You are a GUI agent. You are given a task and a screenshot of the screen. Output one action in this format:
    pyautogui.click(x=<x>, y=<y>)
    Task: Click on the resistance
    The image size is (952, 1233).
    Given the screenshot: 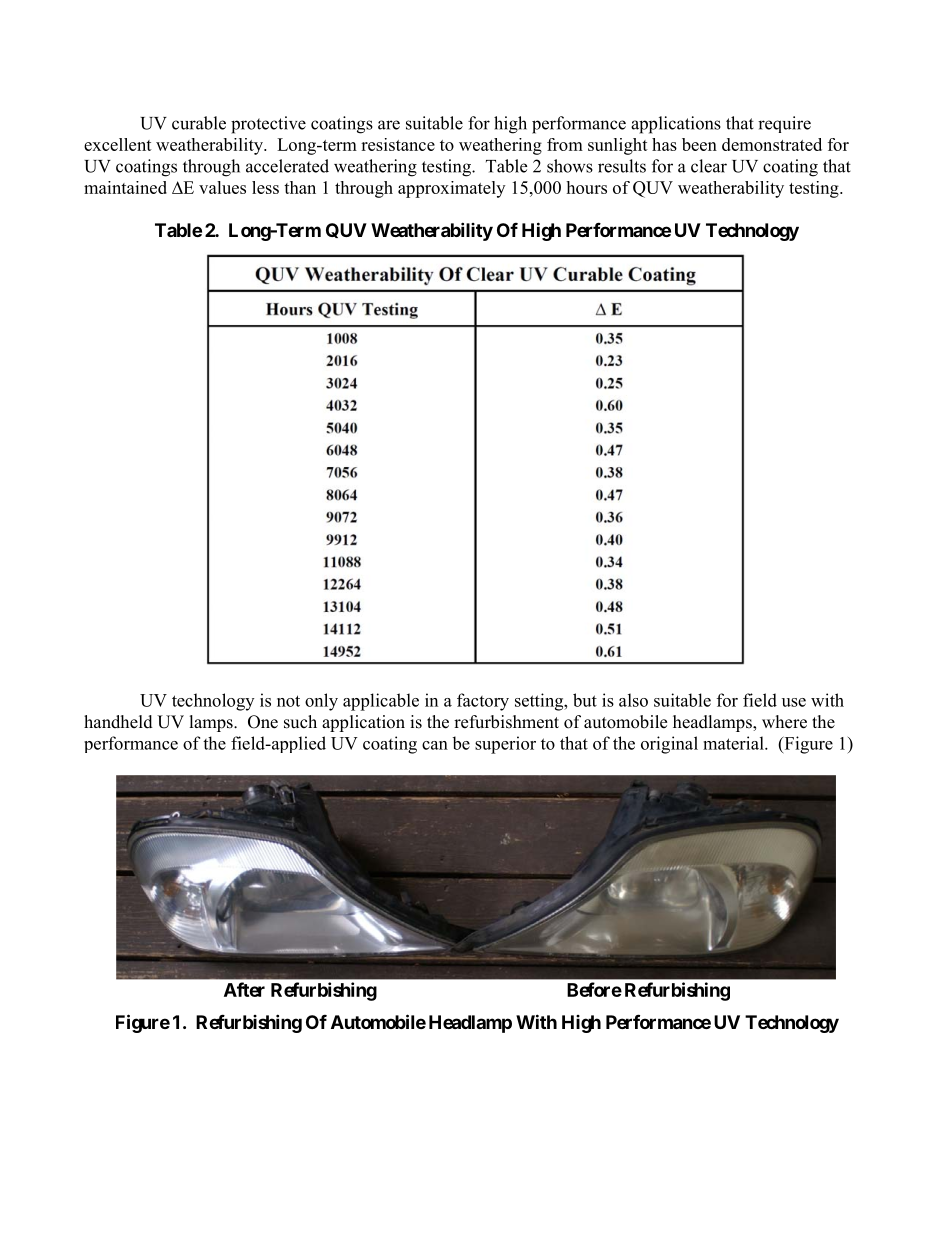 What is the action you would take?
    pyautogui.click(x=398, y=144)
